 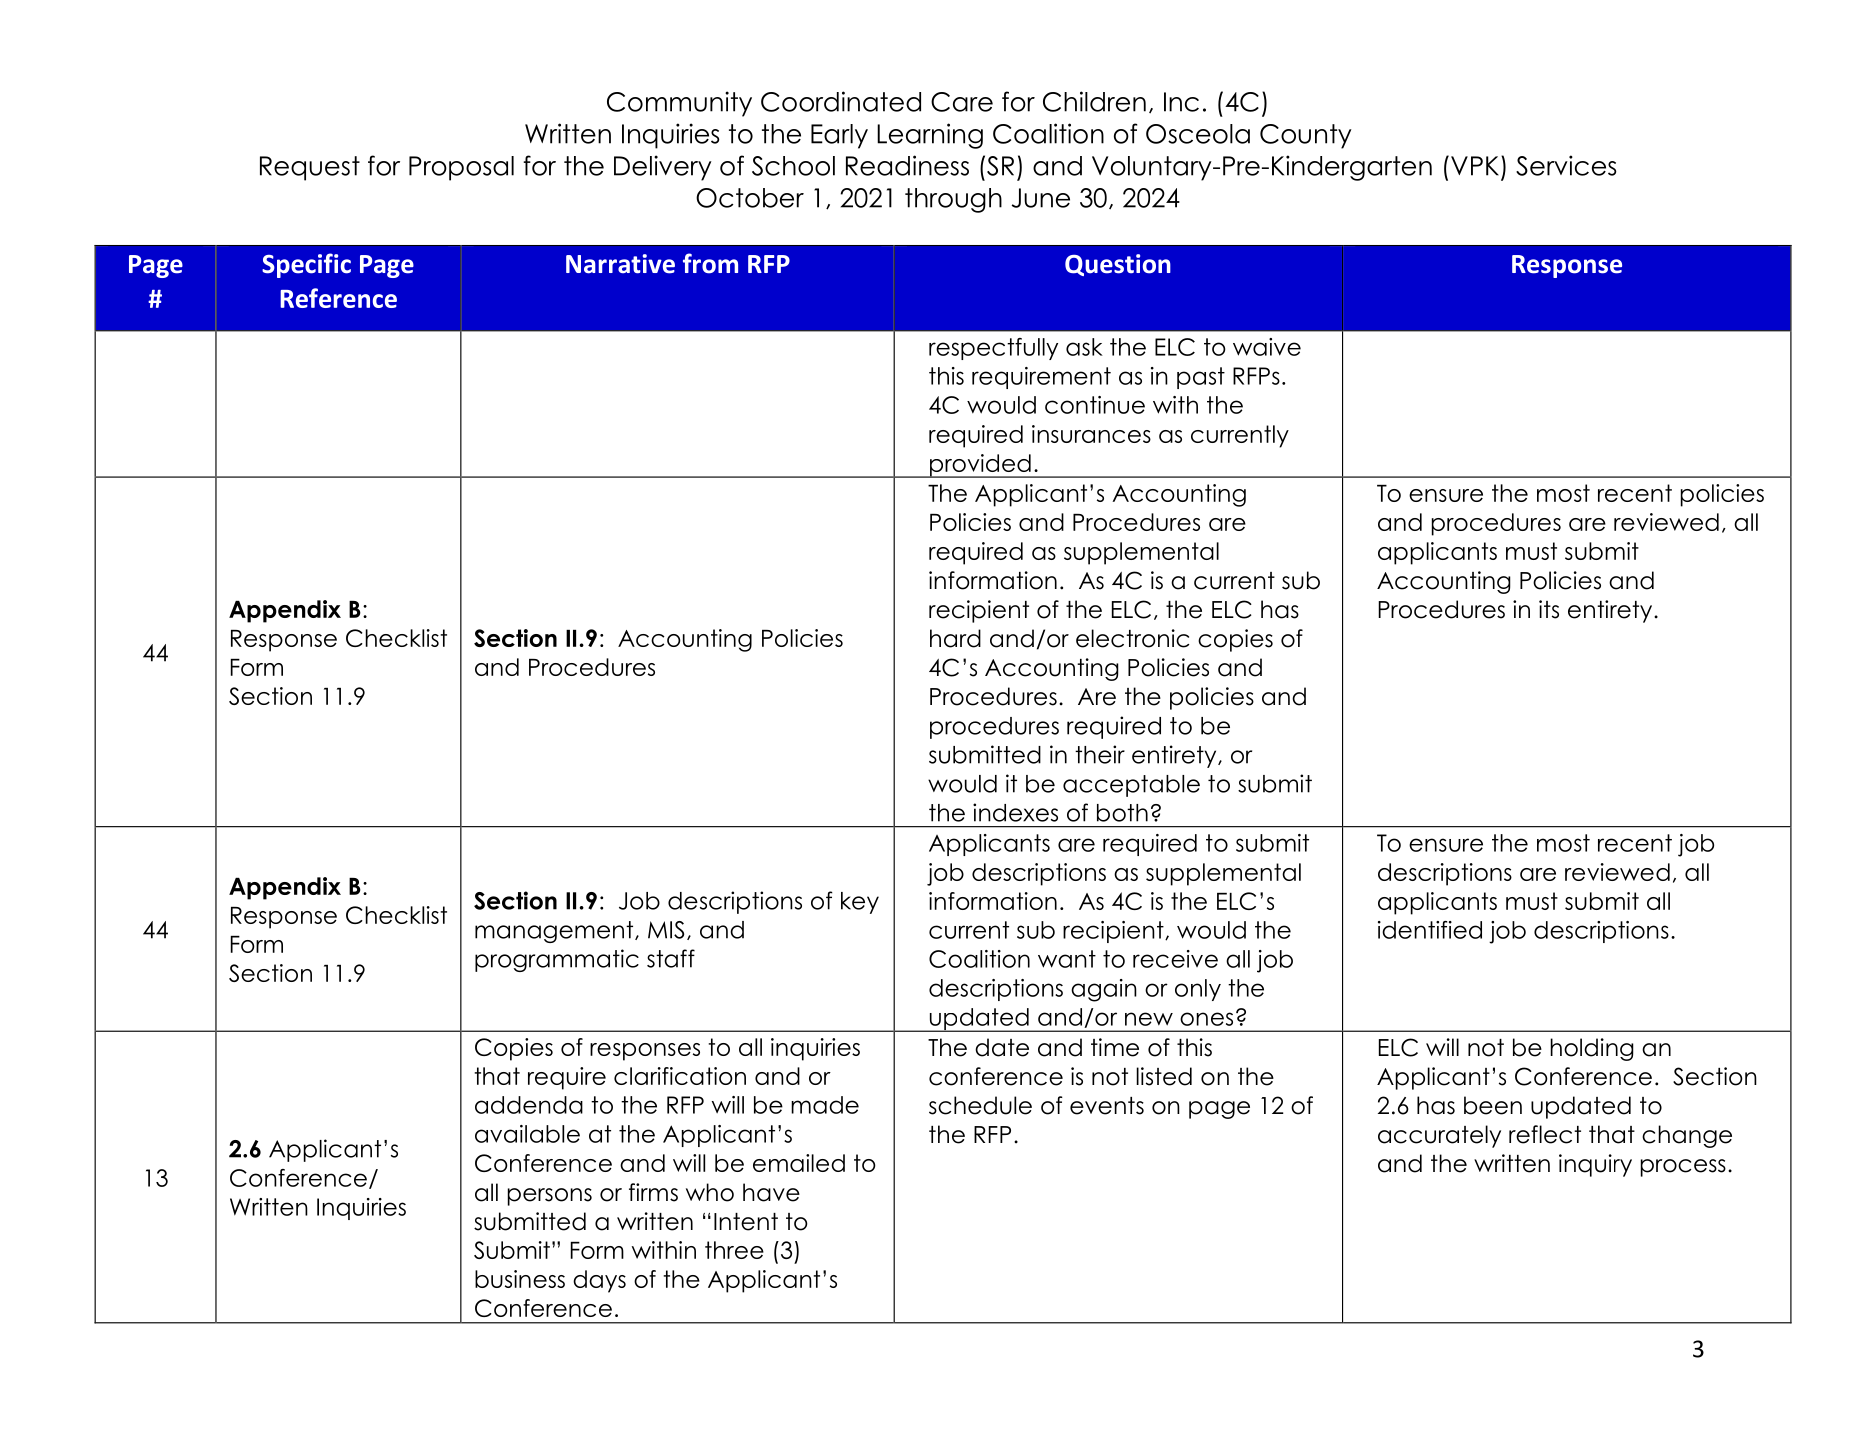 I want to click on provided, so click(x=980, y=466).
